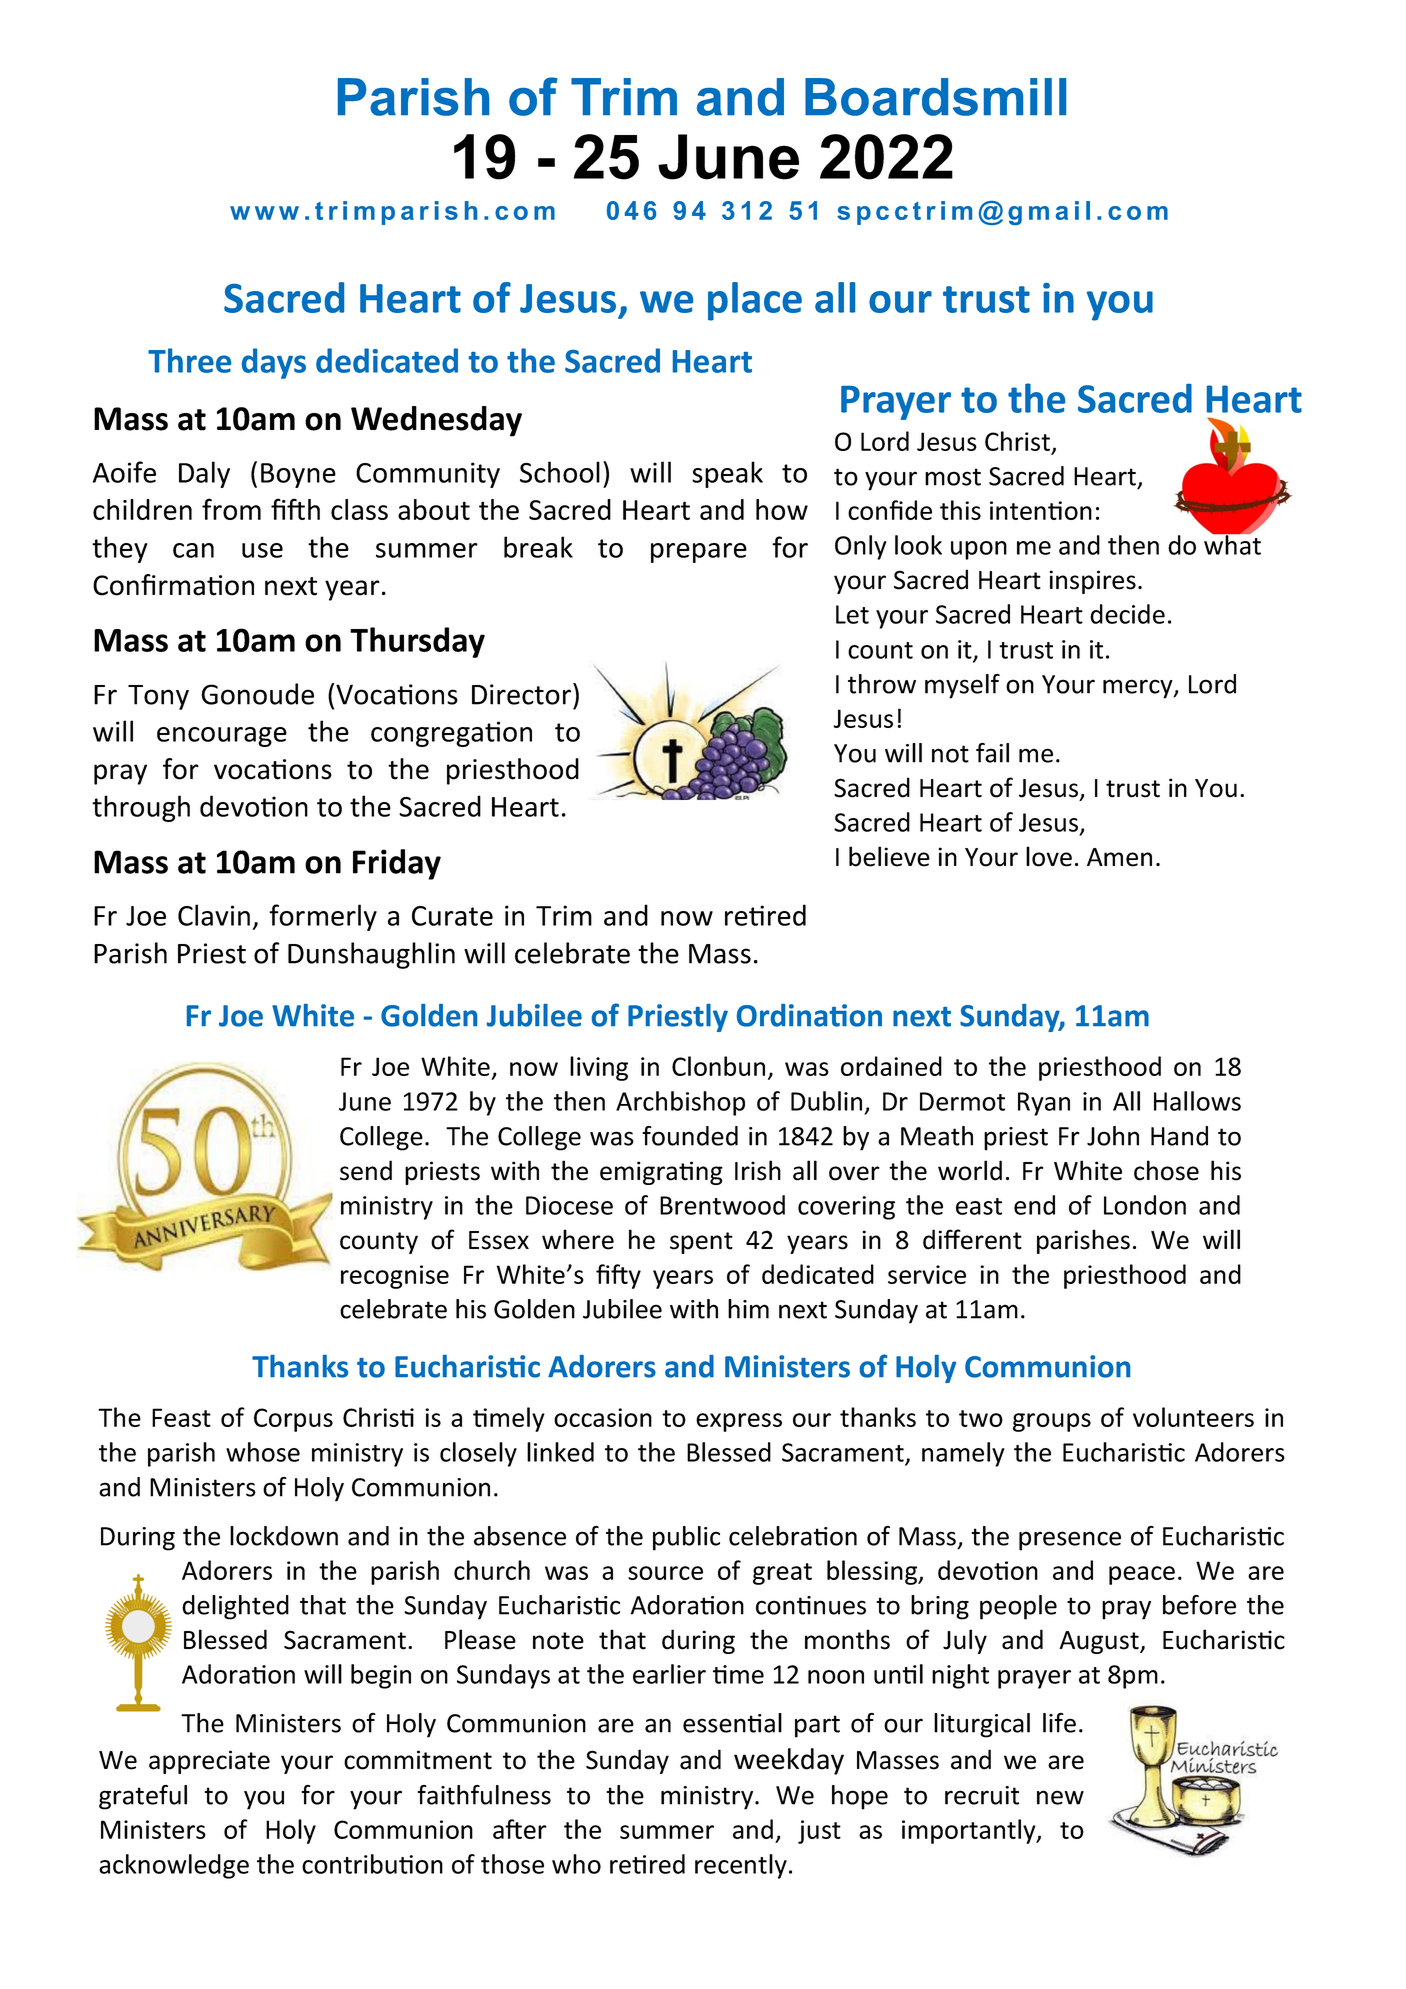 Image resolution: width=1406 pixels, height=1989 pixels. What do you see at coordinates (189, 360) in the document?
I see `Three` at bounding box center [189, 360].
